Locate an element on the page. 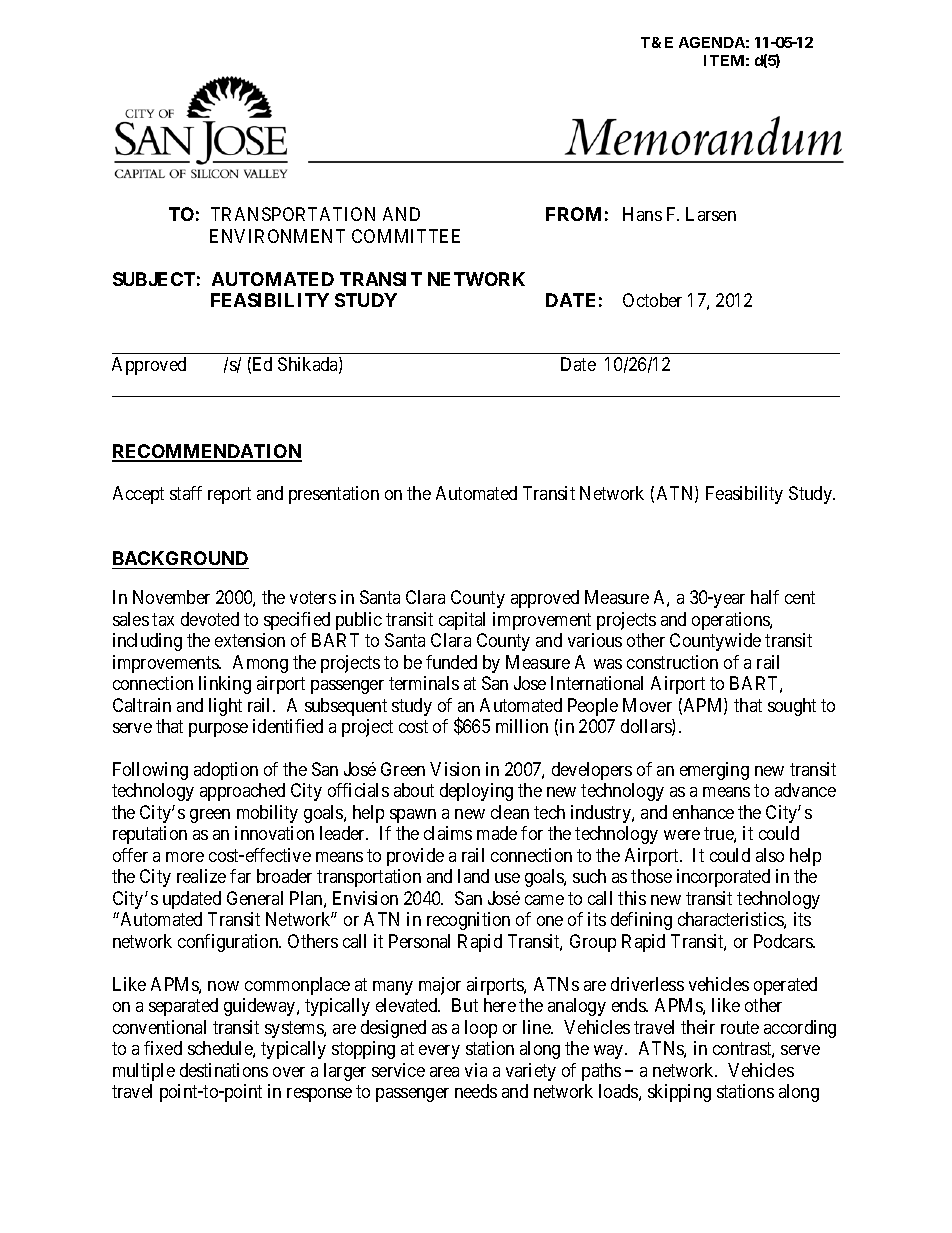  Larsen is located at coordinates (711, 214).
